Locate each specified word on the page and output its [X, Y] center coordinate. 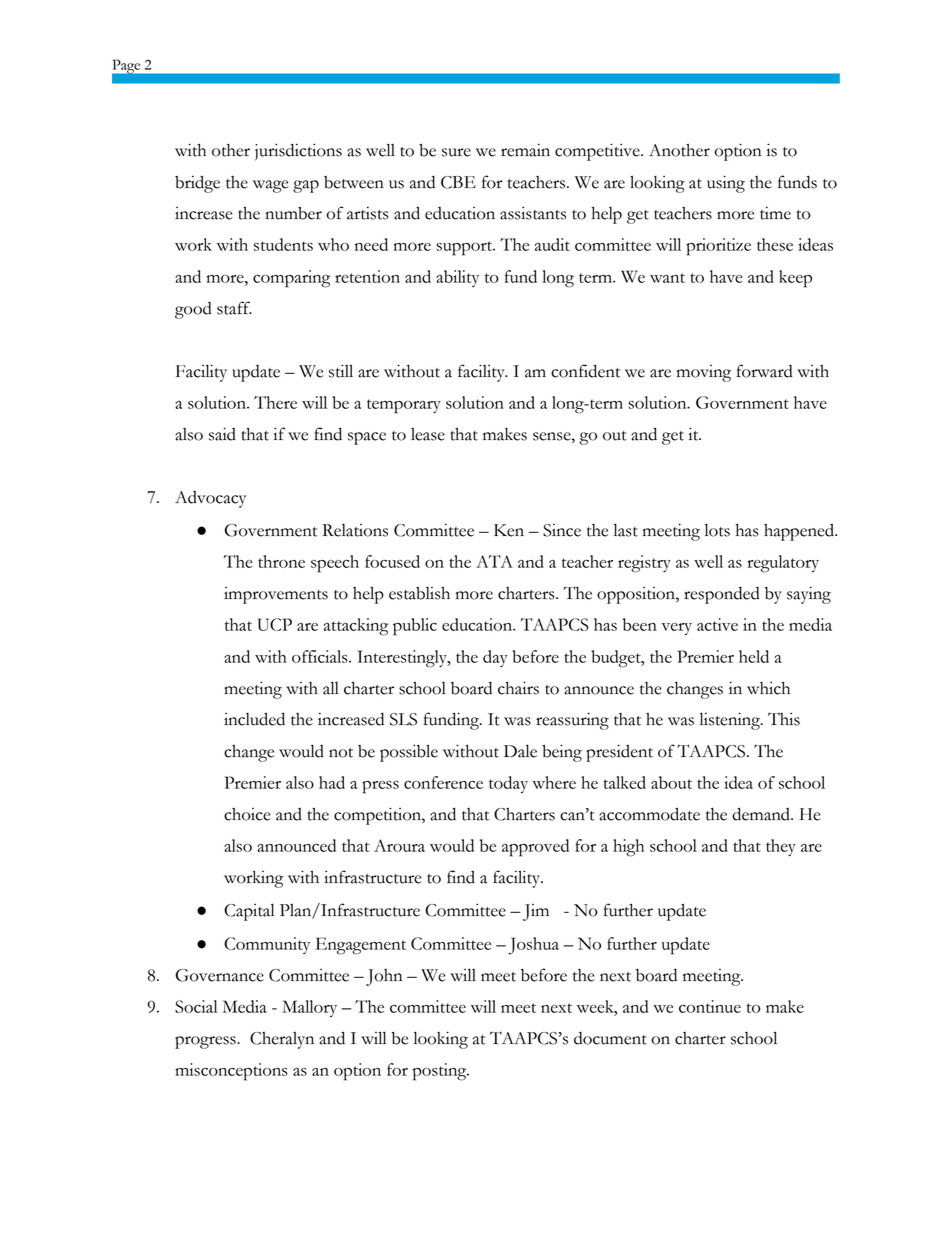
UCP [275, 624]
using [726, 184]
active [717, 624]
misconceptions [231, 1072]
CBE [458, 182]
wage [270, 186]
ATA [494, 561]
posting [441, 1072]
